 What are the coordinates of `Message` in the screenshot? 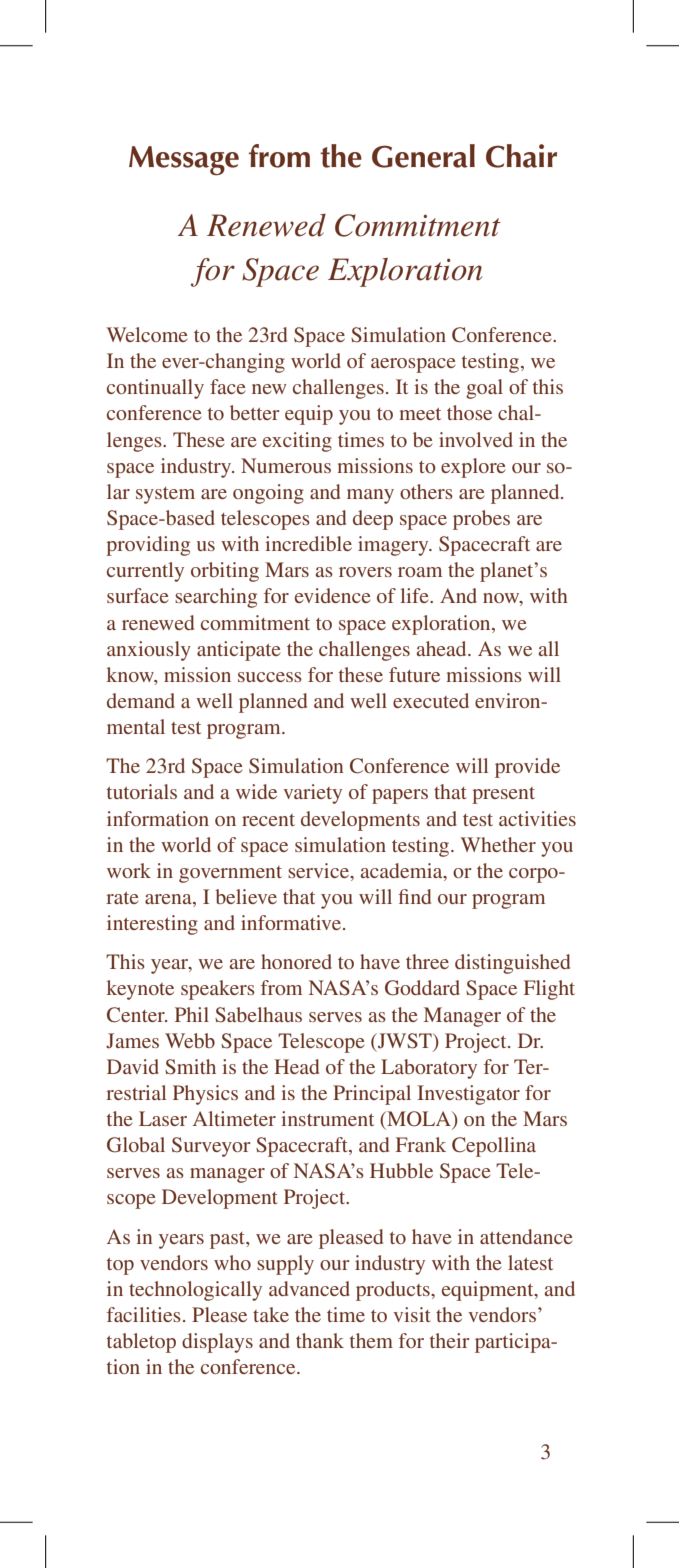 It's located at (184, 161).
